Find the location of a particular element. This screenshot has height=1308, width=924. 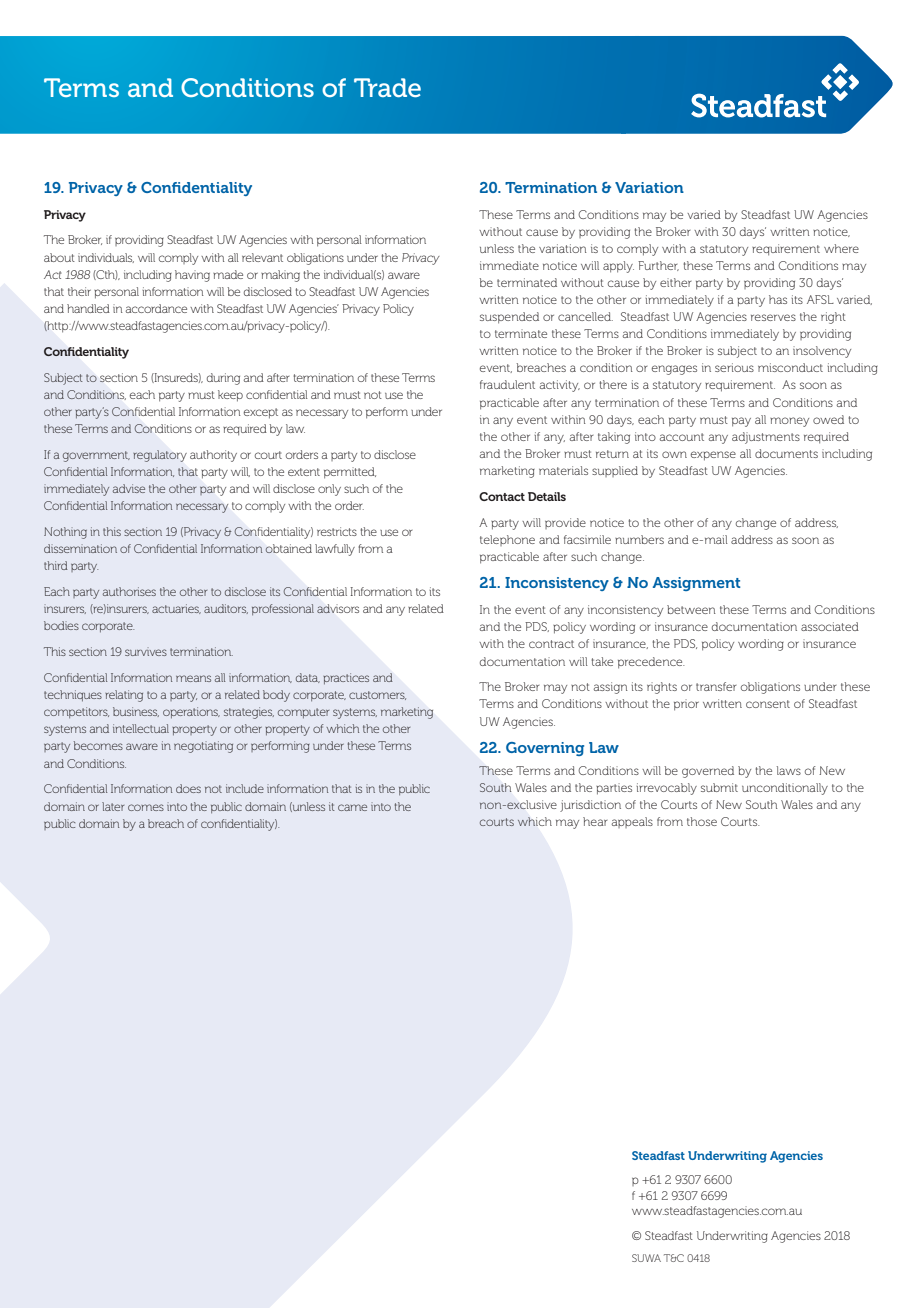

Trade is located at coordinates (387, 87).
